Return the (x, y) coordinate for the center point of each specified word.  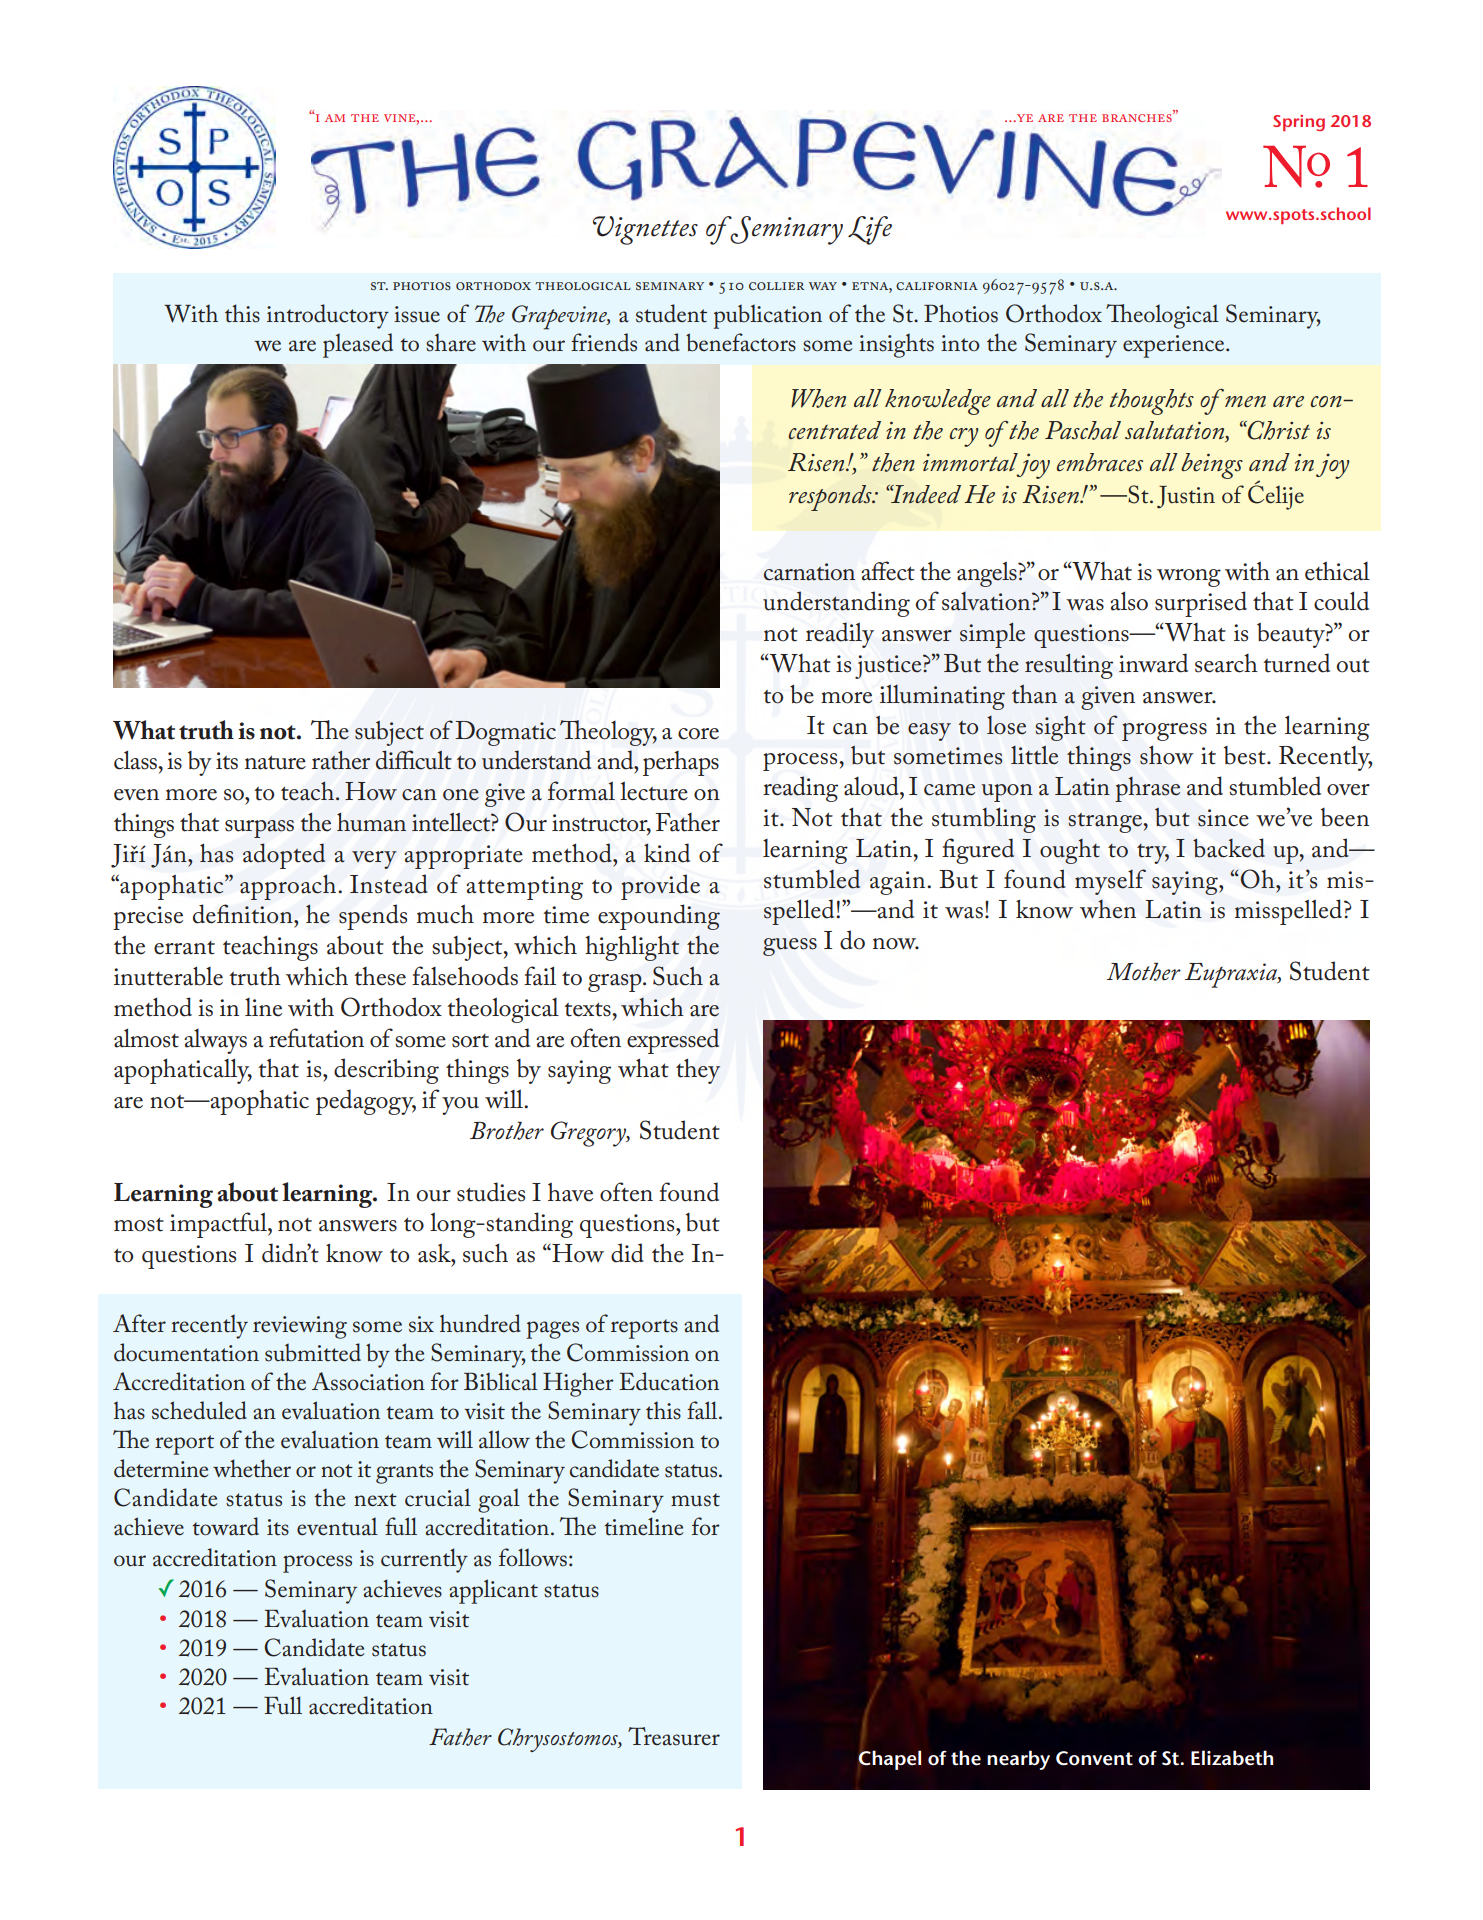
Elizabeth (1232, 1758)
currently (424, 1560)
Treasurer (674, 1736)
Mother (1144, 971)
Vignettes (645, 230)
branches (1138, 116)
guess (790, 947)
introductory (328, 316)
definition (244, 914)
